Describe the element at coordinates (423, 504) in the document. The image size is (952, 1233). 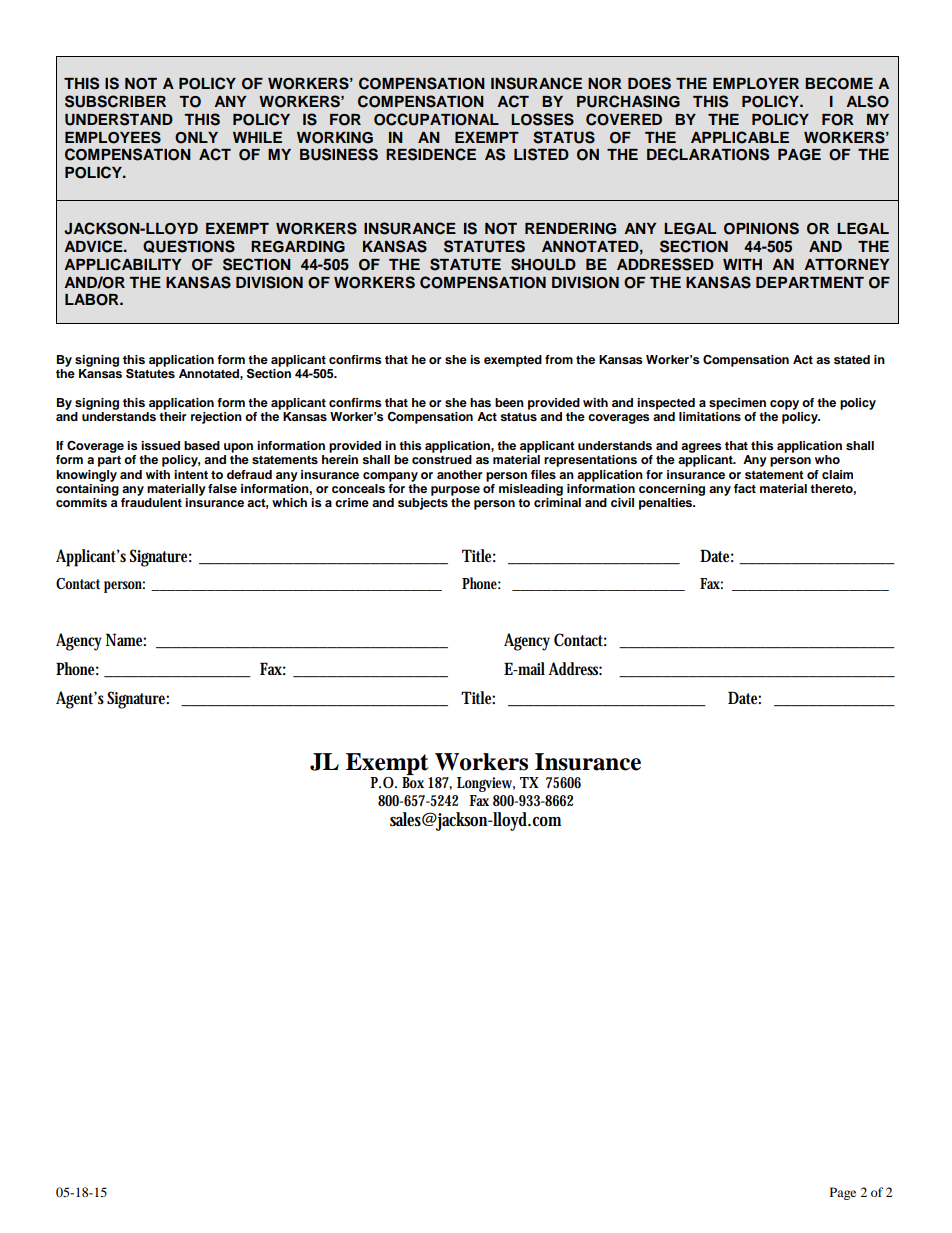
I see `subjects` at that location.
